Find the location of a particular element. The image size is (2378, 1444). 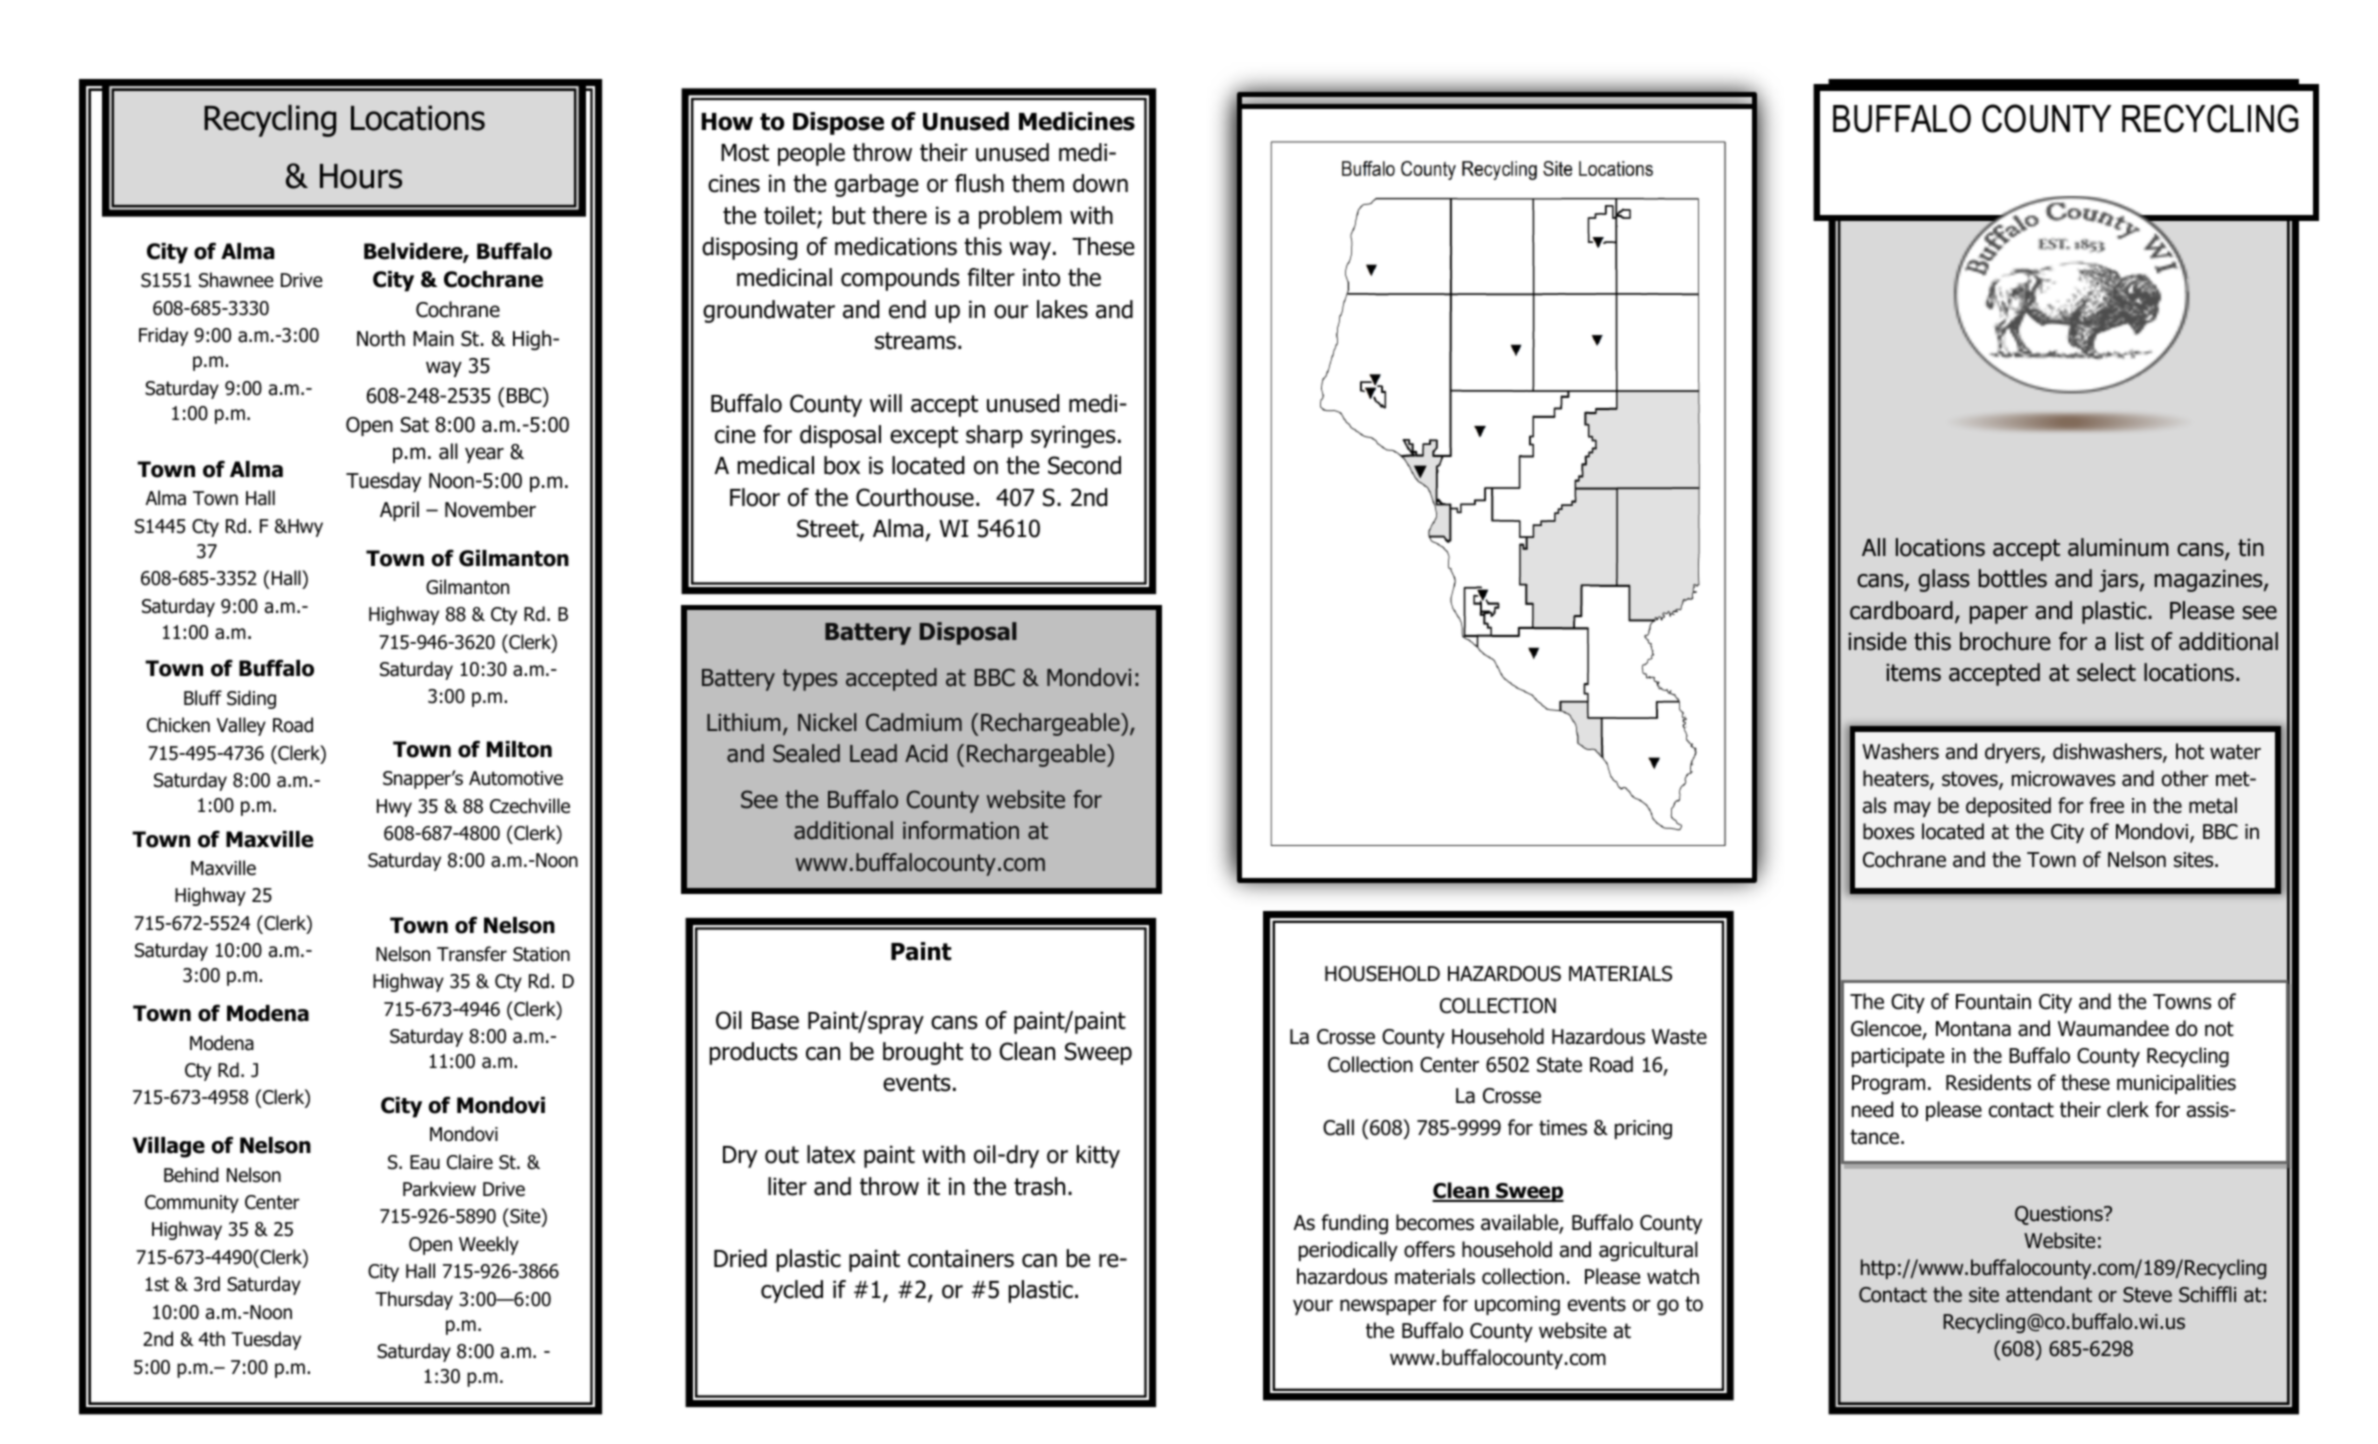

down is located at coordinates (1100, 183).
